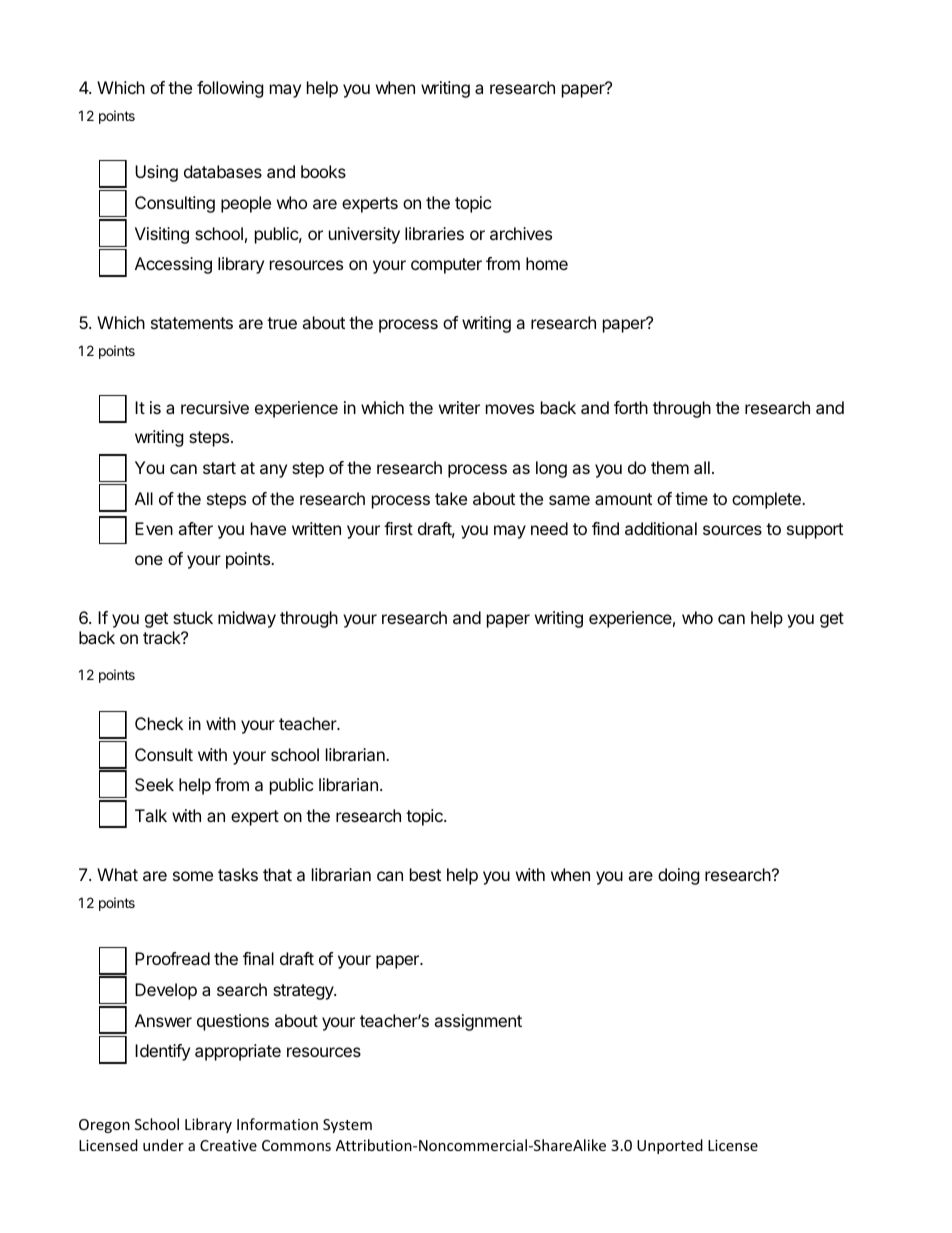 The image size is (952, 1233). Describe the element at coordinates (159, 723) in the page. I see `Check` at that location.
